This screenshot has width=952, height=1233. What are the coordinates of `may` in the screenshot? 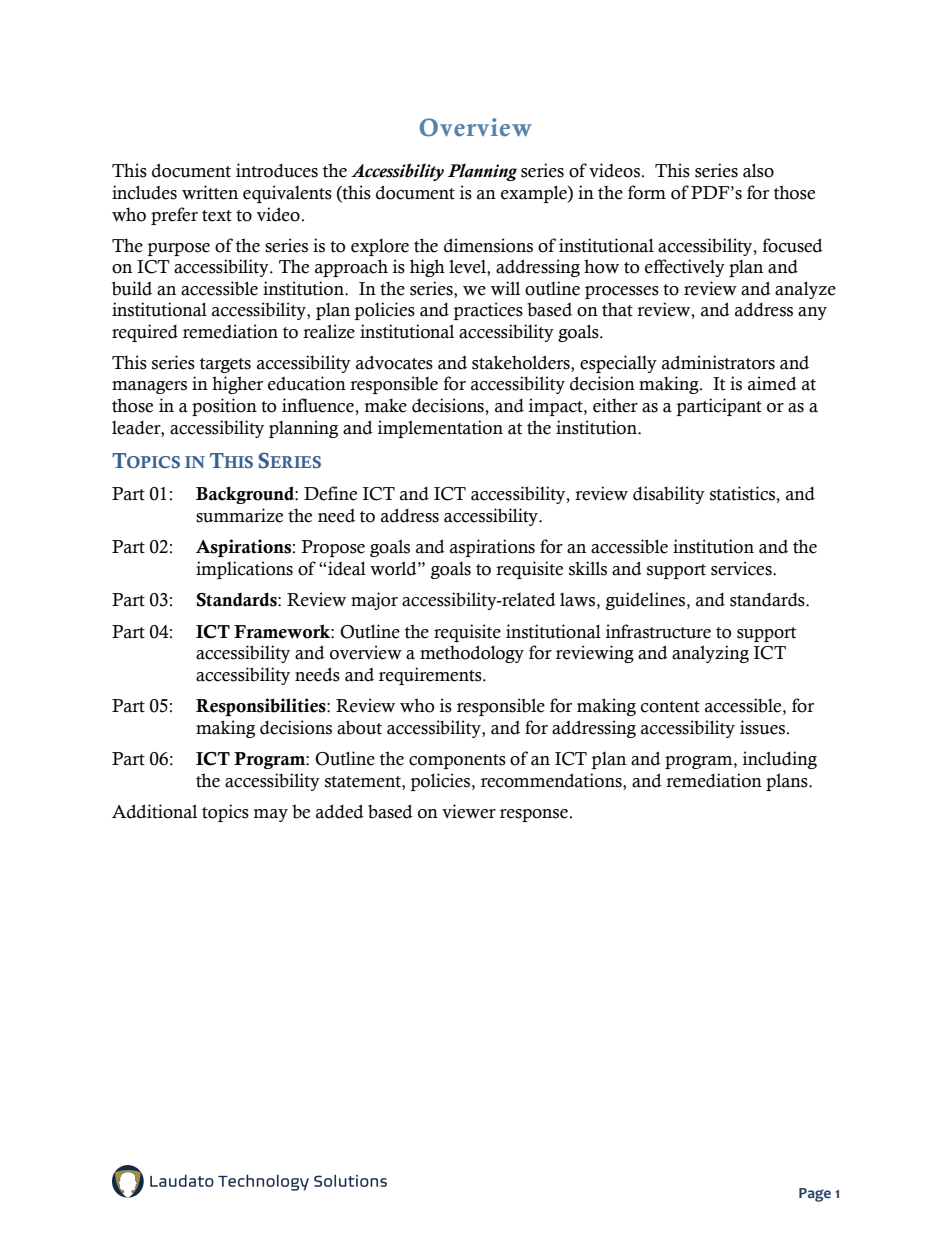 It's located at (271, 815).
